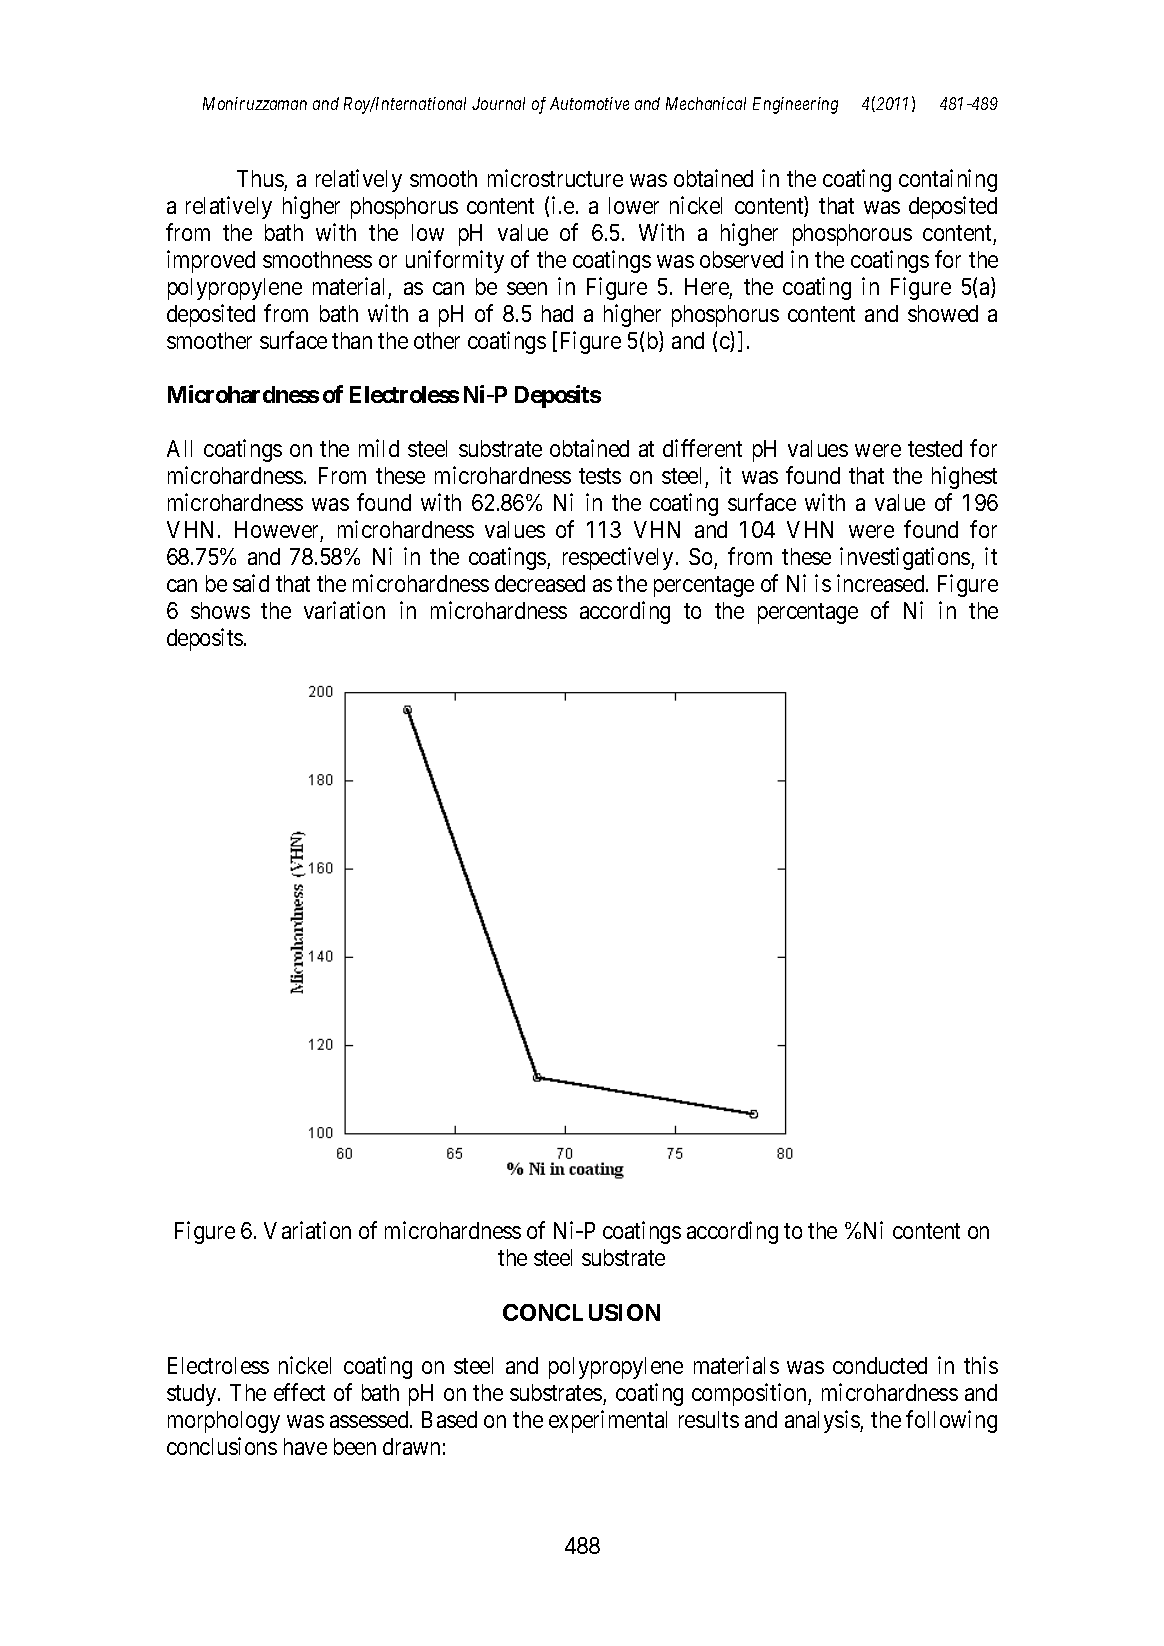 This image has height=1646, width=1164. I want to click on microstructure, so click(555, 178).
